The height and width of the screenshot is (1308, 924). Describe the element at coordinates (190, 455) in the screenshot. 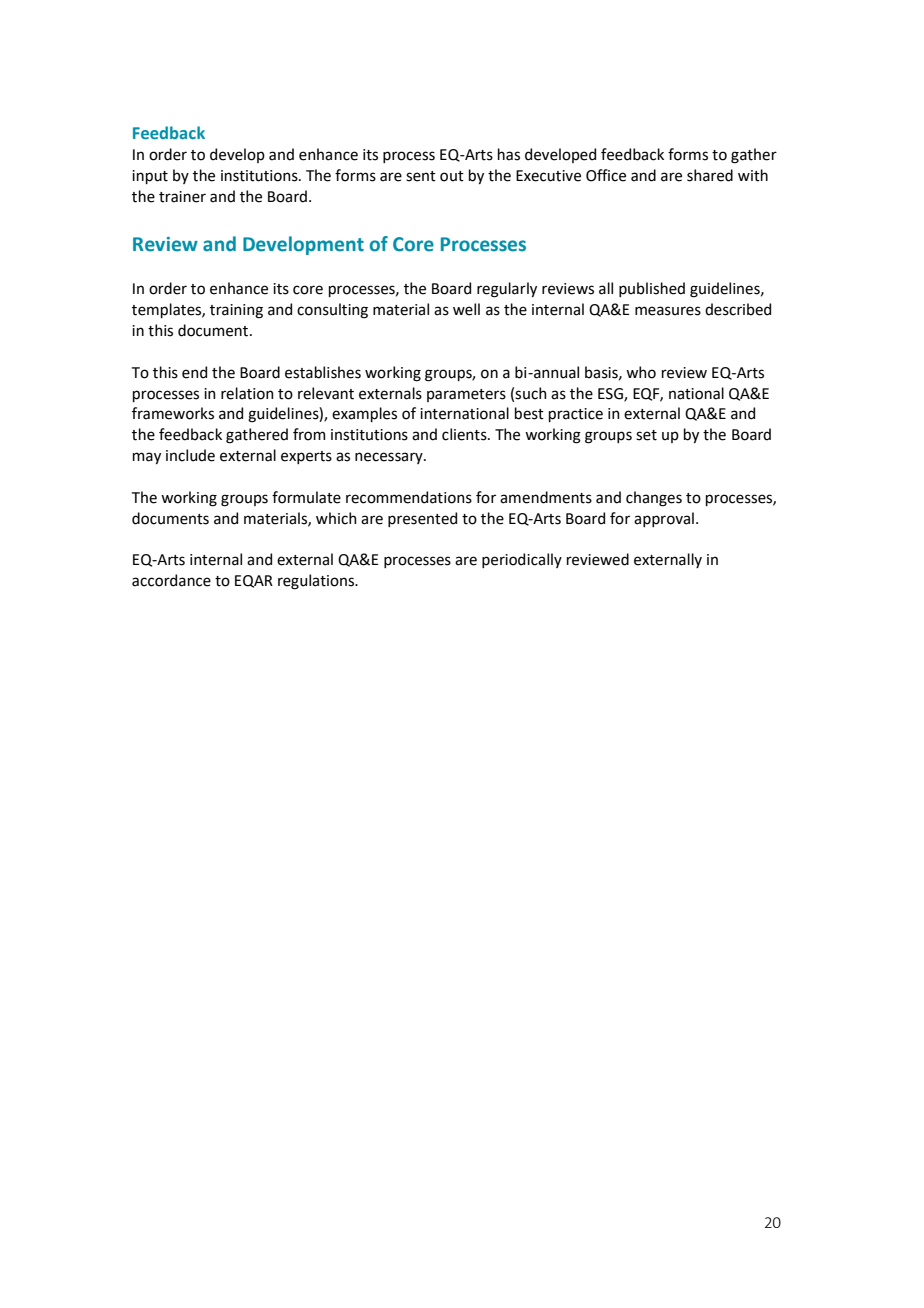

I see `include` at that location.
